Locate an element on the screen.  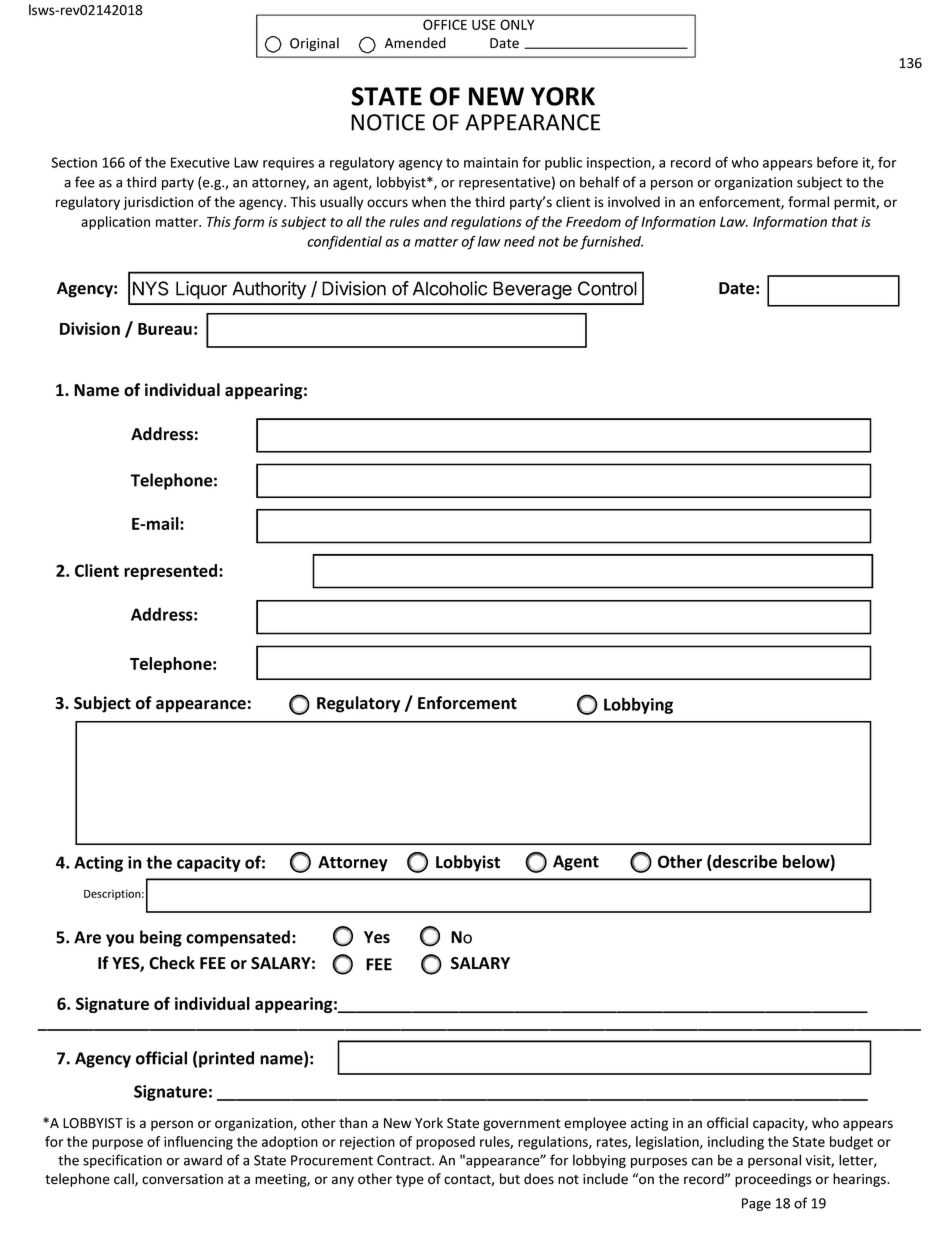
USE is located at coordinates (484, 24).
